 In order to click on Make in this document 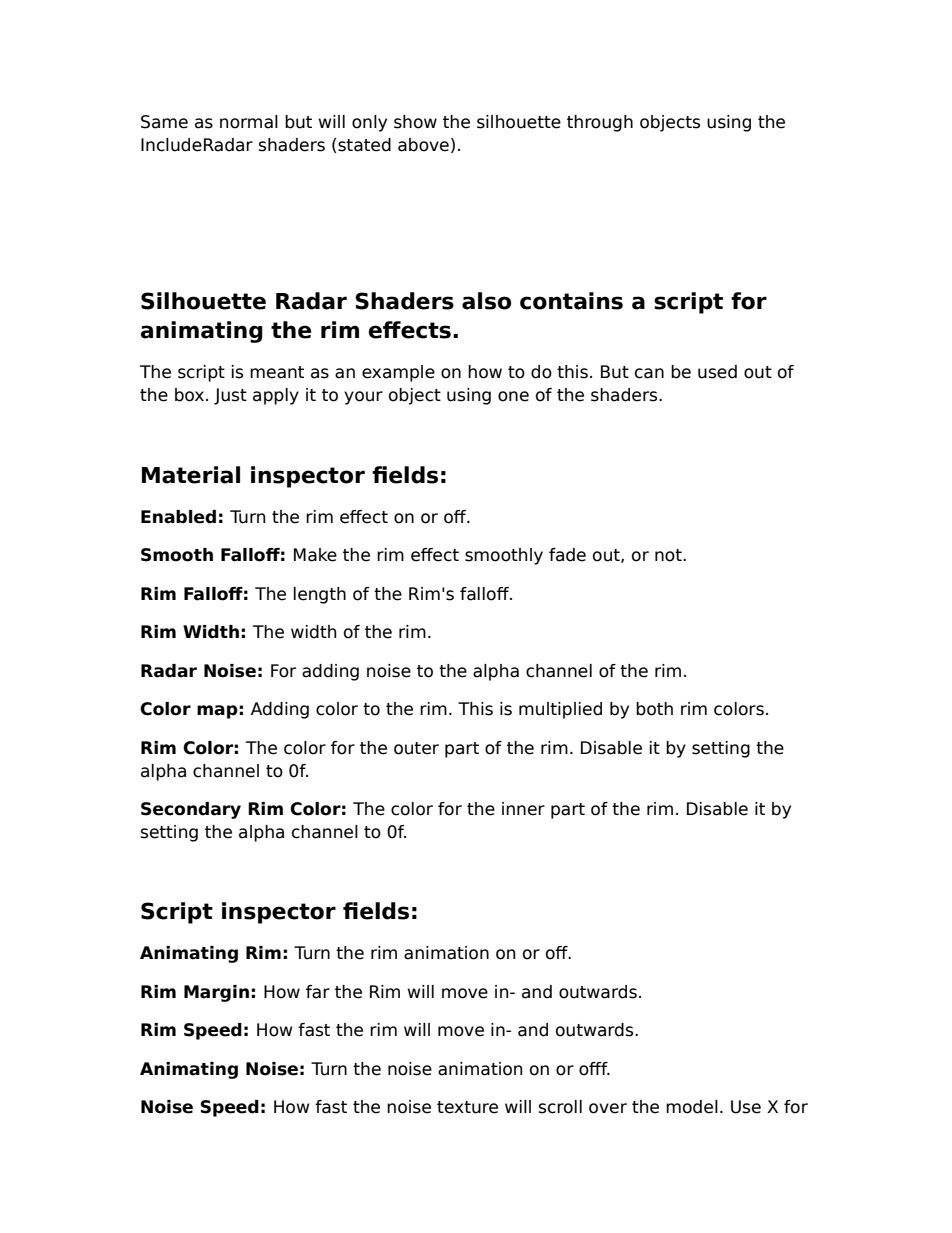, I will do `click(315, 555)`.
